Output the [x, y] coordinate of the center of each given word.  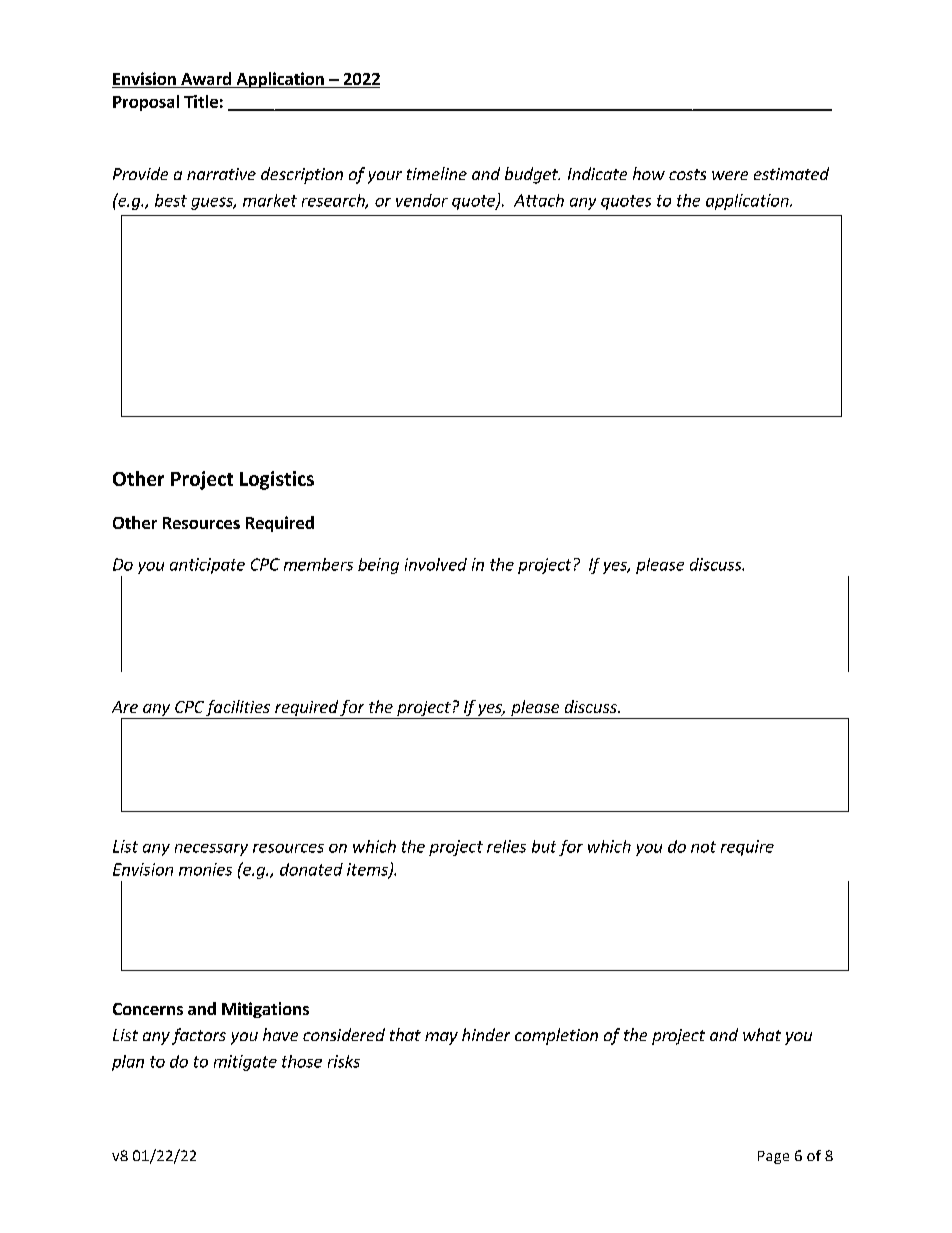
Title [201, 101]
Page [773, 1157]
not [703, 847]
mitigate [245, 1063]
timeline [437, 173]
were [730, 175]
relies [506, 846]
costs [687, 174]
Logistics [277, 480]
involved [436, 564]
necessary [211, 850]
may [441, 1038]
